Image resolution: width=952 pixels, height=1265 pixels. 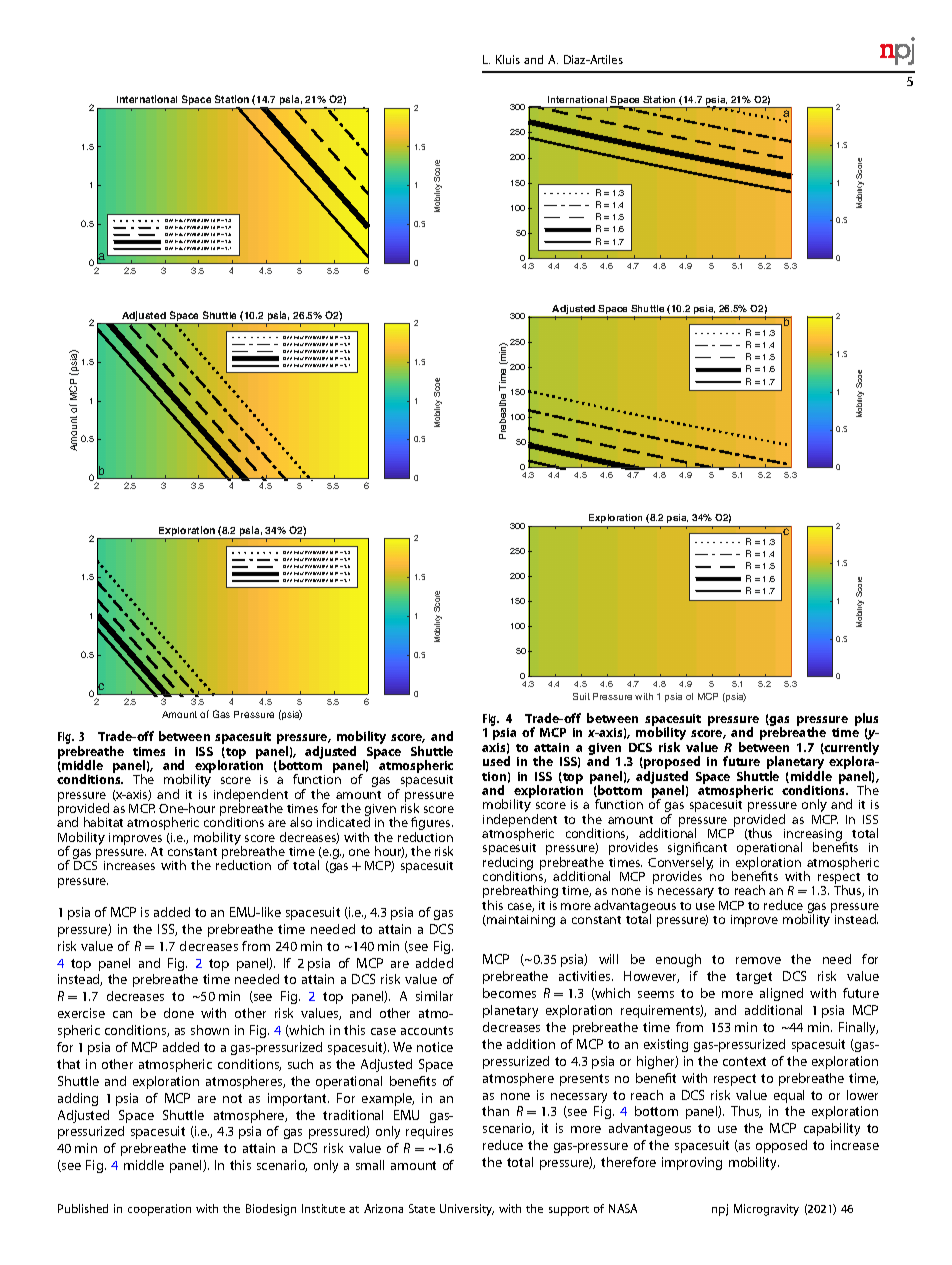 I want to click on used, so click(x=496, y=761).
